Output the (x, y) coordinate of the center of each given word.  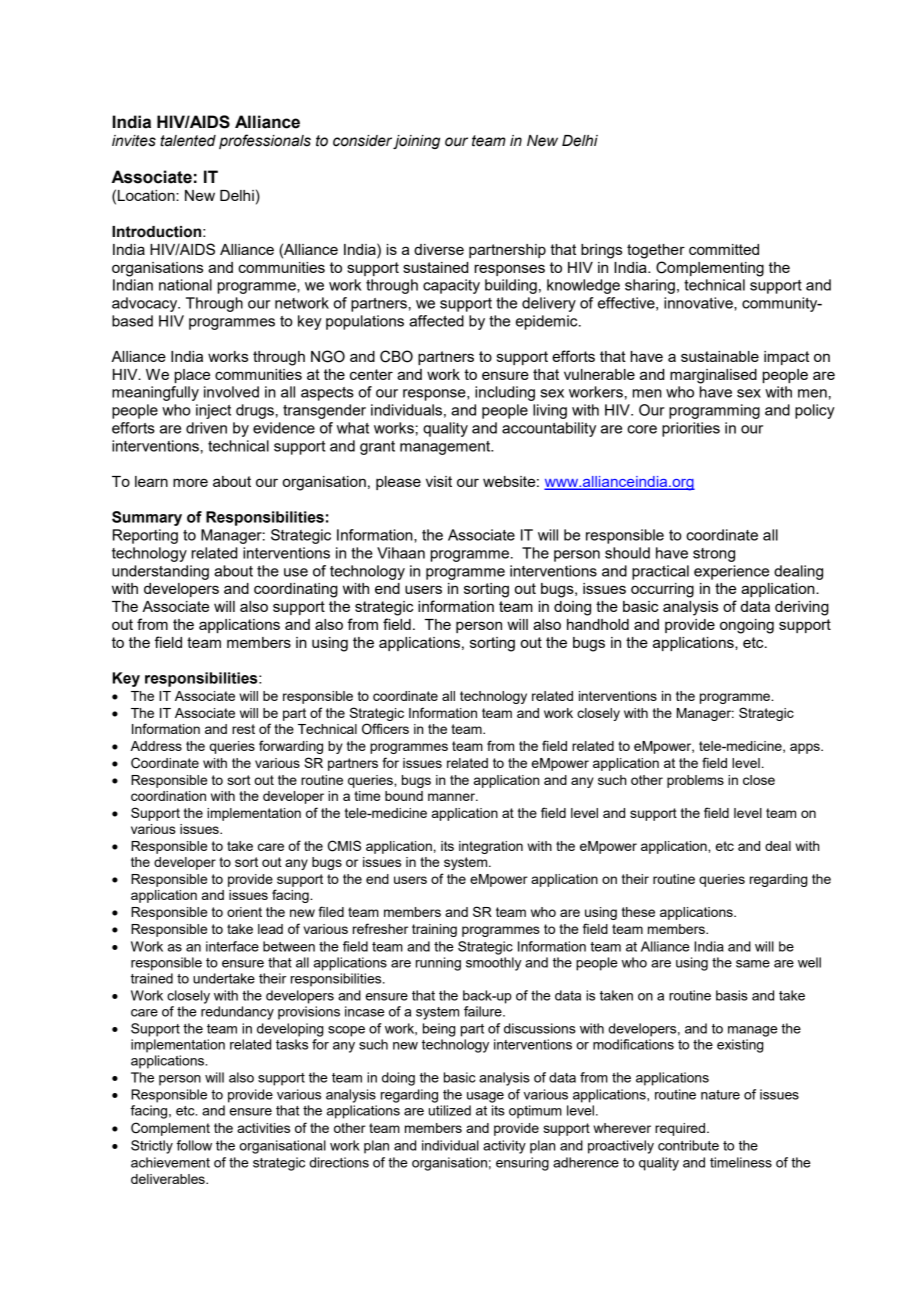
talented (188, 141)
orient (244, 912)
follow (194, 1145)
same (753, 964)
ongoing (747, 626)
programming (714, 411)
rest (243, 729)
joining (416, 142)
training (434, 930)
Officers (385, 729)
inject (213, 411)
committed (724, 249)
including (505, 393)
